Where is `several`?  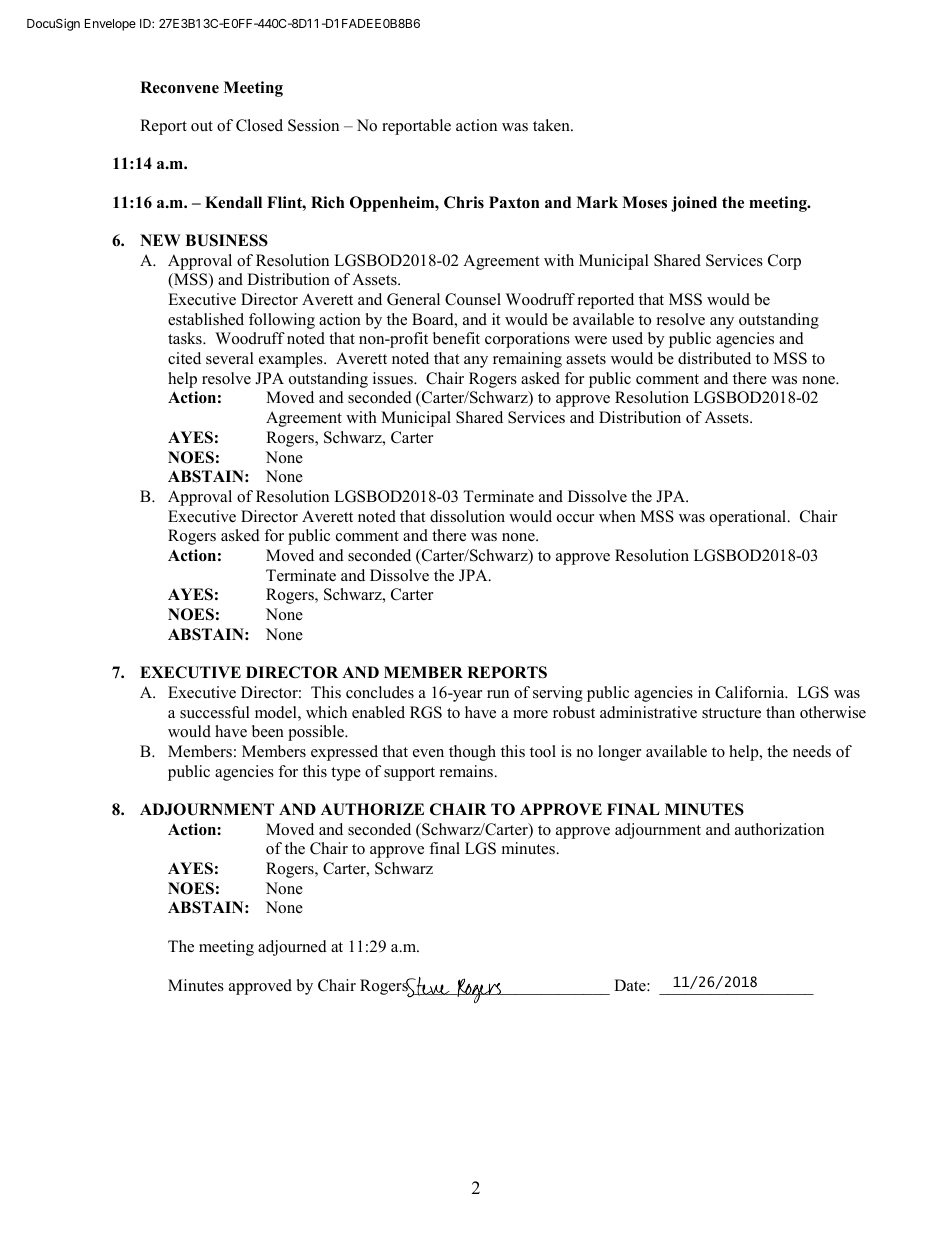 several is located at coordinates (230, 358).
